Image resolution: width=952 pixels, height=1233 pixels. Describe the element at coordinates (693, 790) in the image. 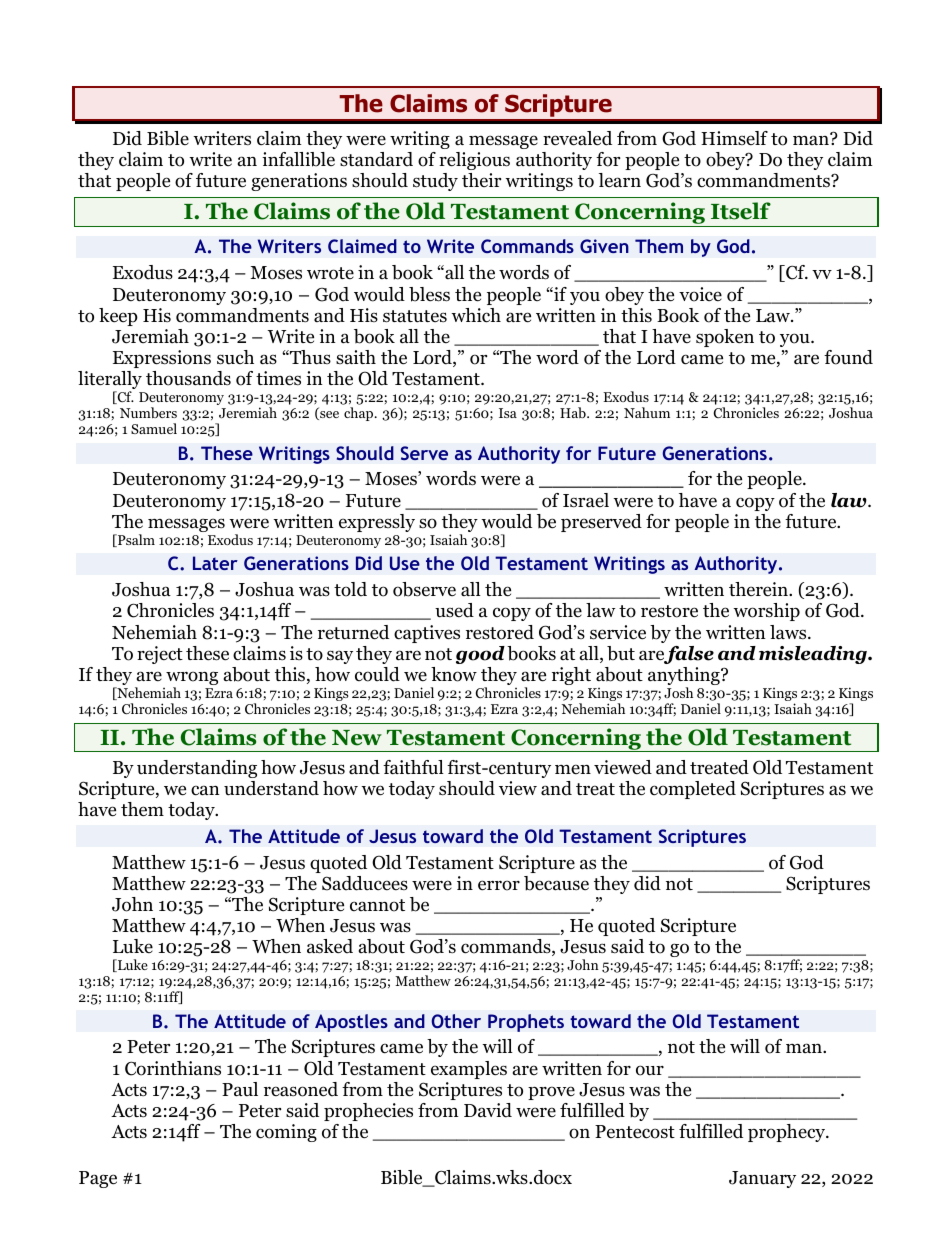

I see `completed` at that location.
